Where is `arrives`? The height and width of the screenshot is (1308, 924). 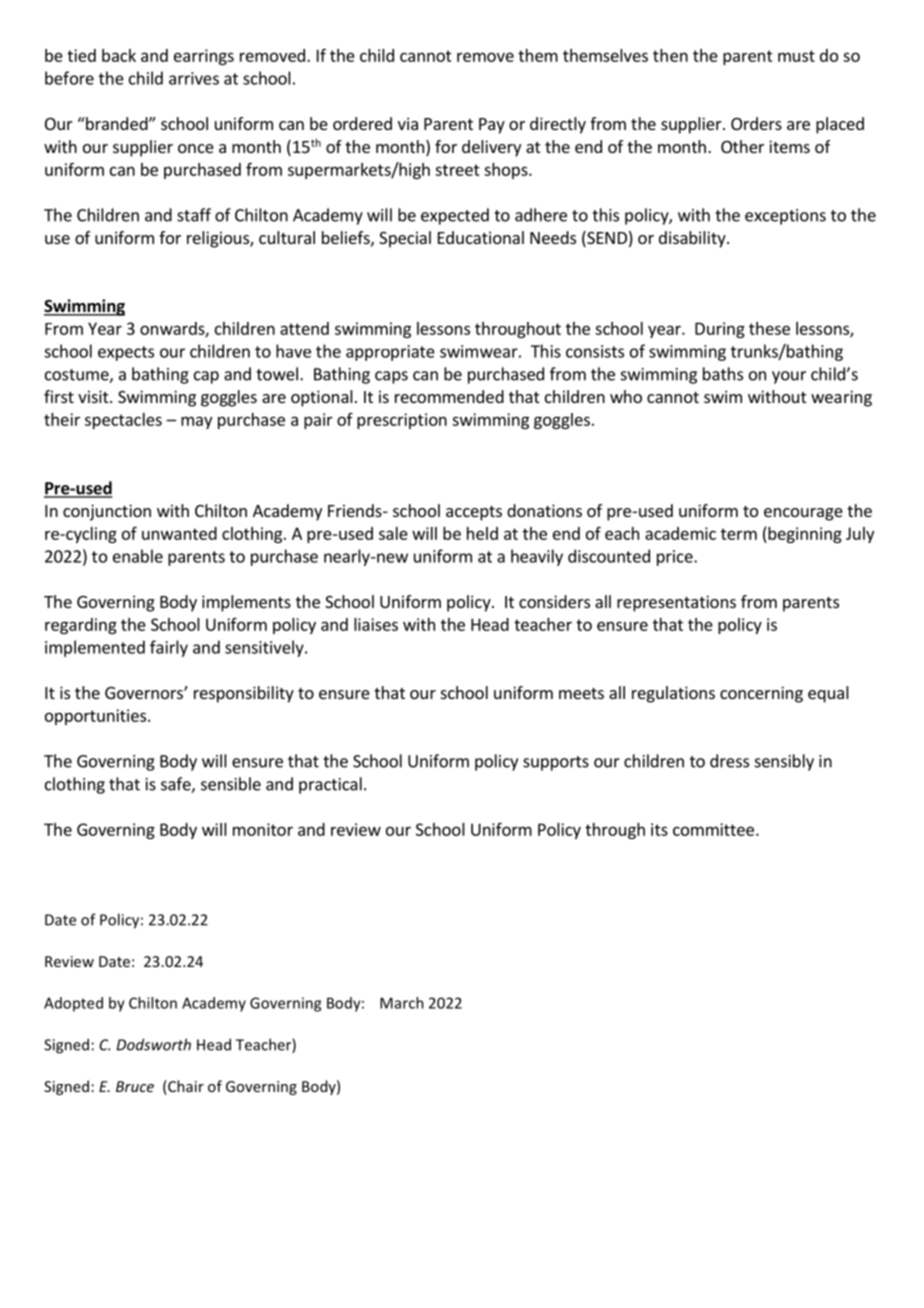
arrives is located at coordinates (194, 78).
